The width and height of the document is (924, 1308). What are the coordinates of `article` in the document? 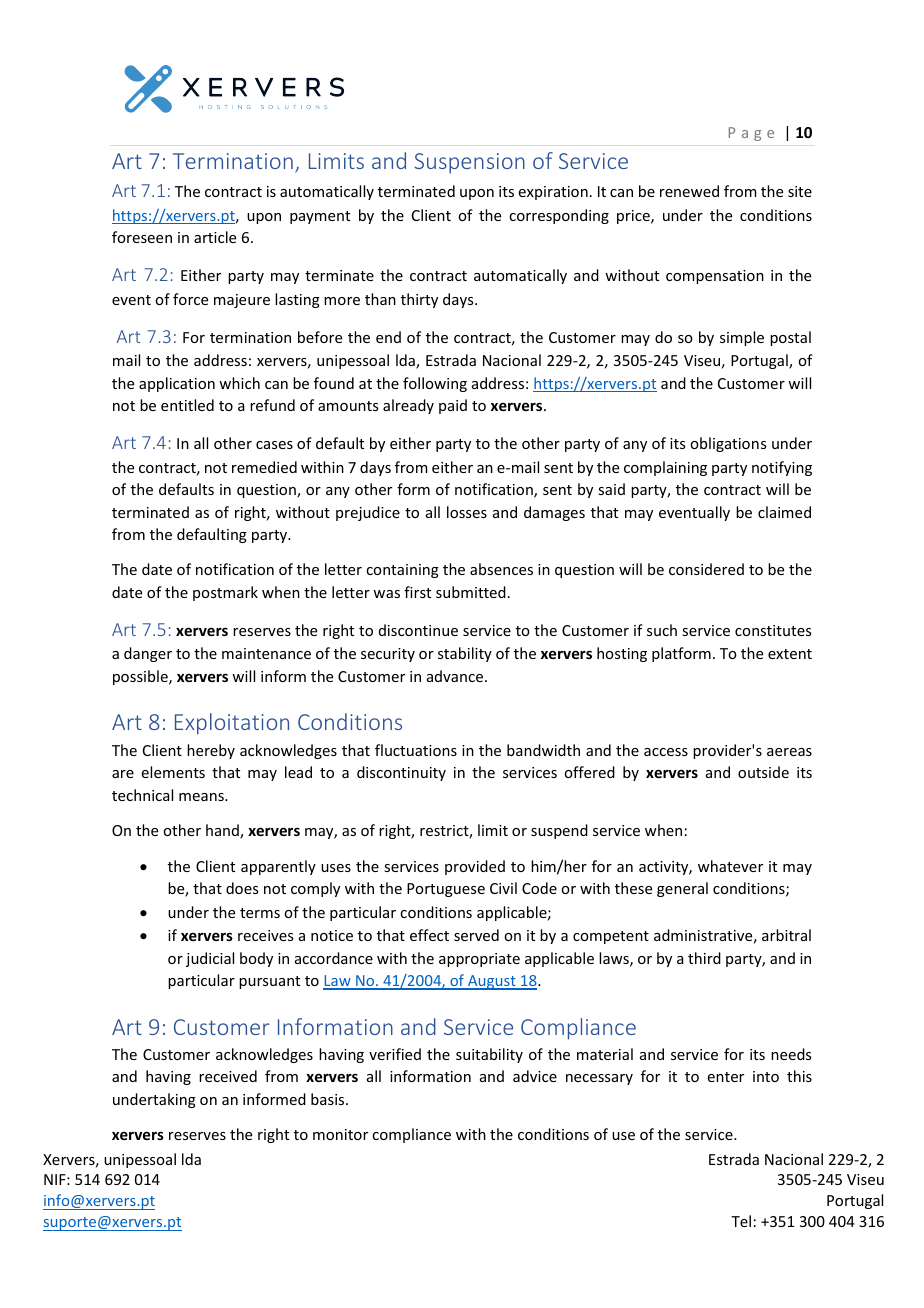 It's located at (215, 237).
